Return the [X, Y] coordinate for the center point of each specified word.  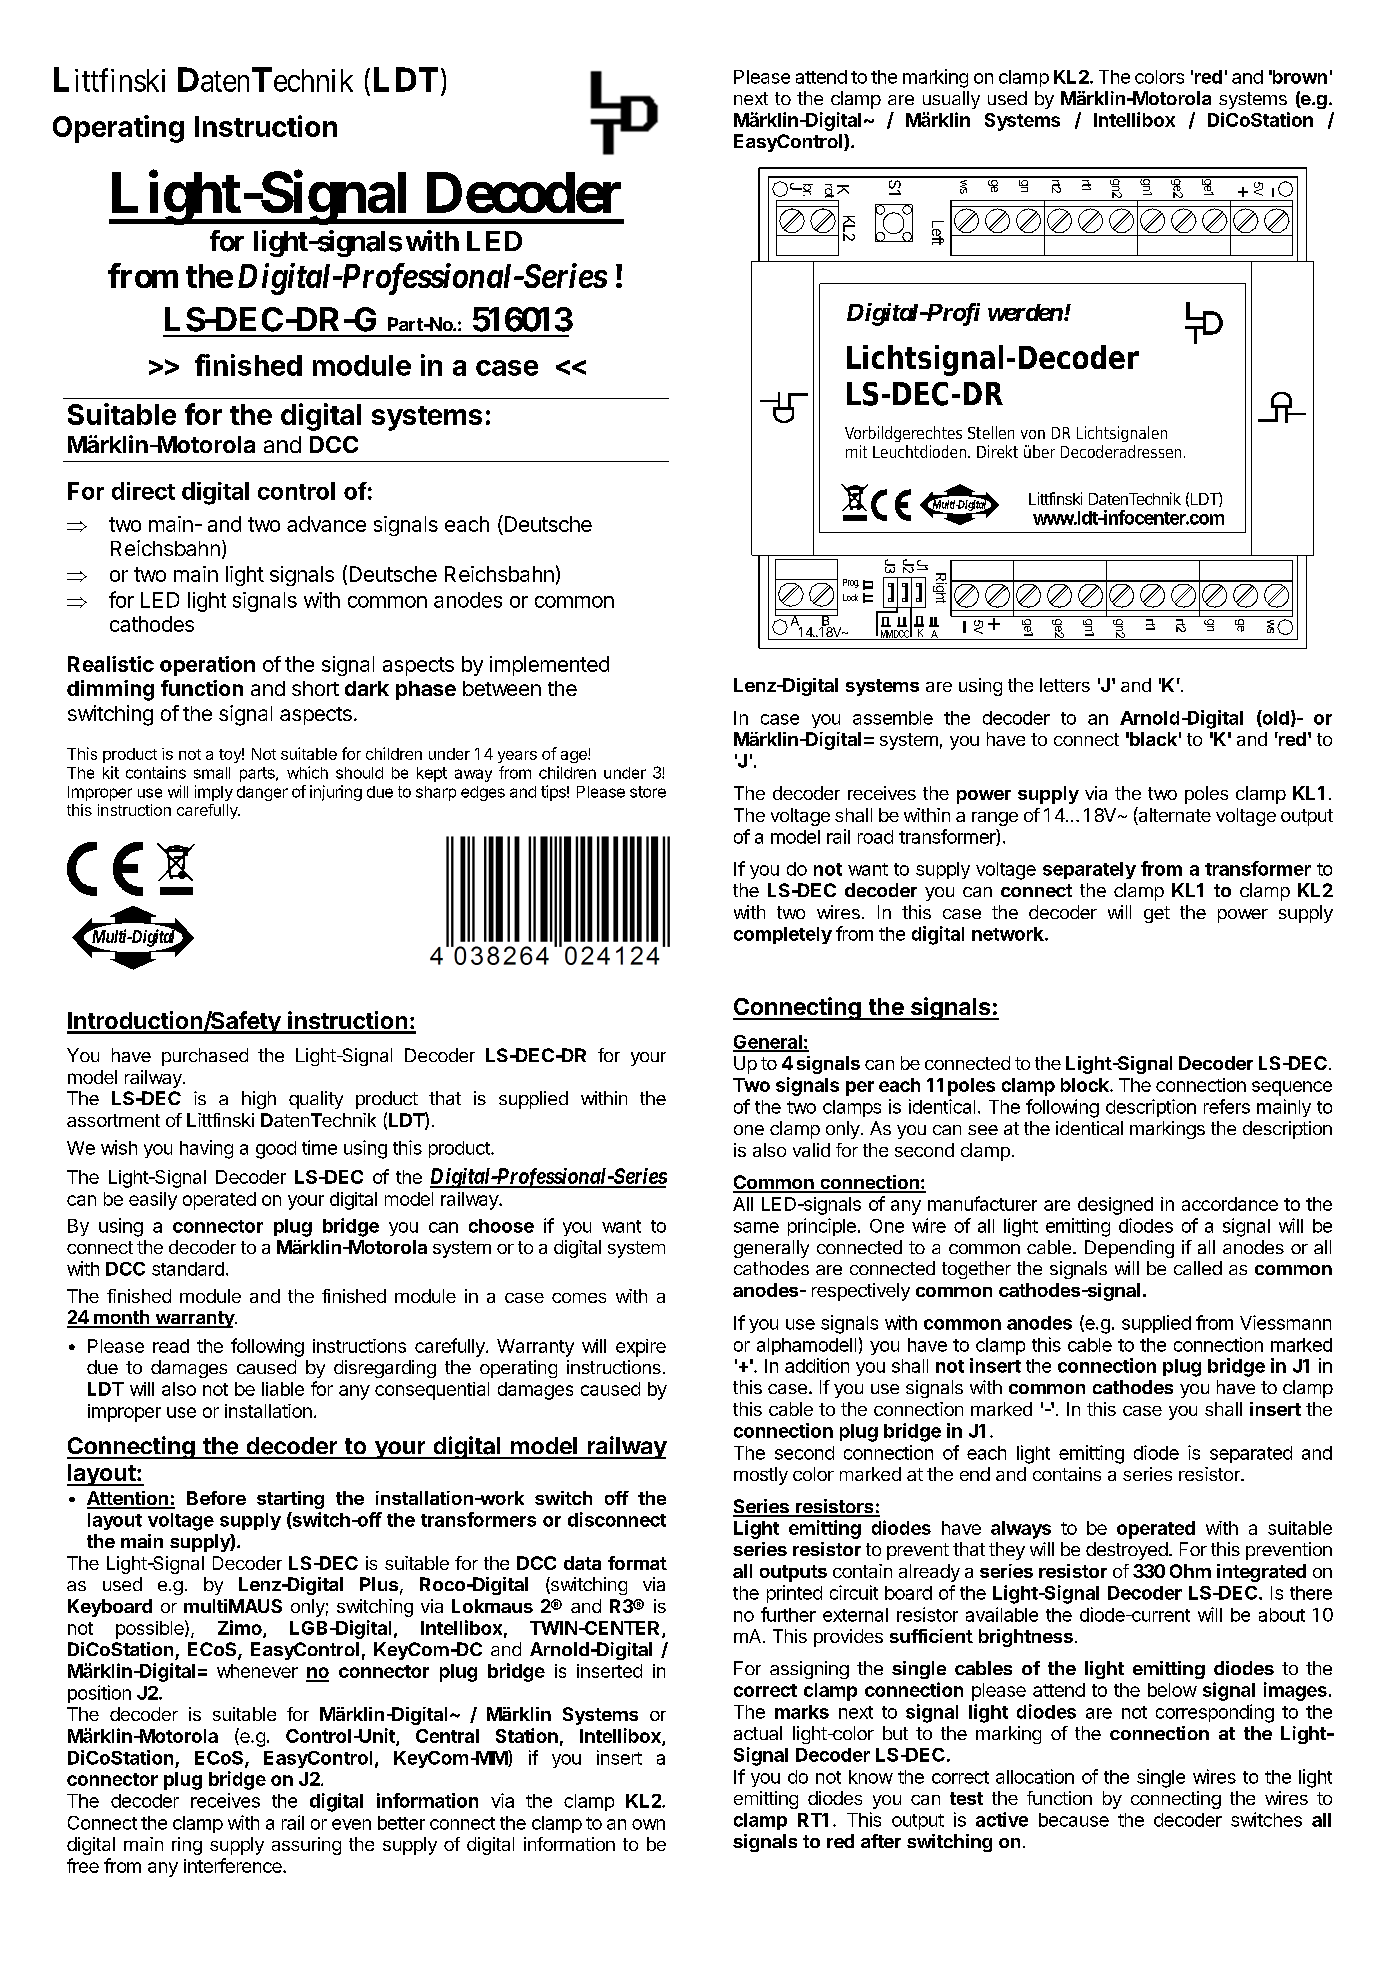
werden [1026, 312]
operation [207, 666]
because [1074, 1820]
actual [758, 1733]
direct [143, 491]
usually [951, 100]
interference [234, 1865]
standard [188, 1269]
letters [1065, 685]
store [648, 792]
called [1198, 1268]
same [756, 1227]
